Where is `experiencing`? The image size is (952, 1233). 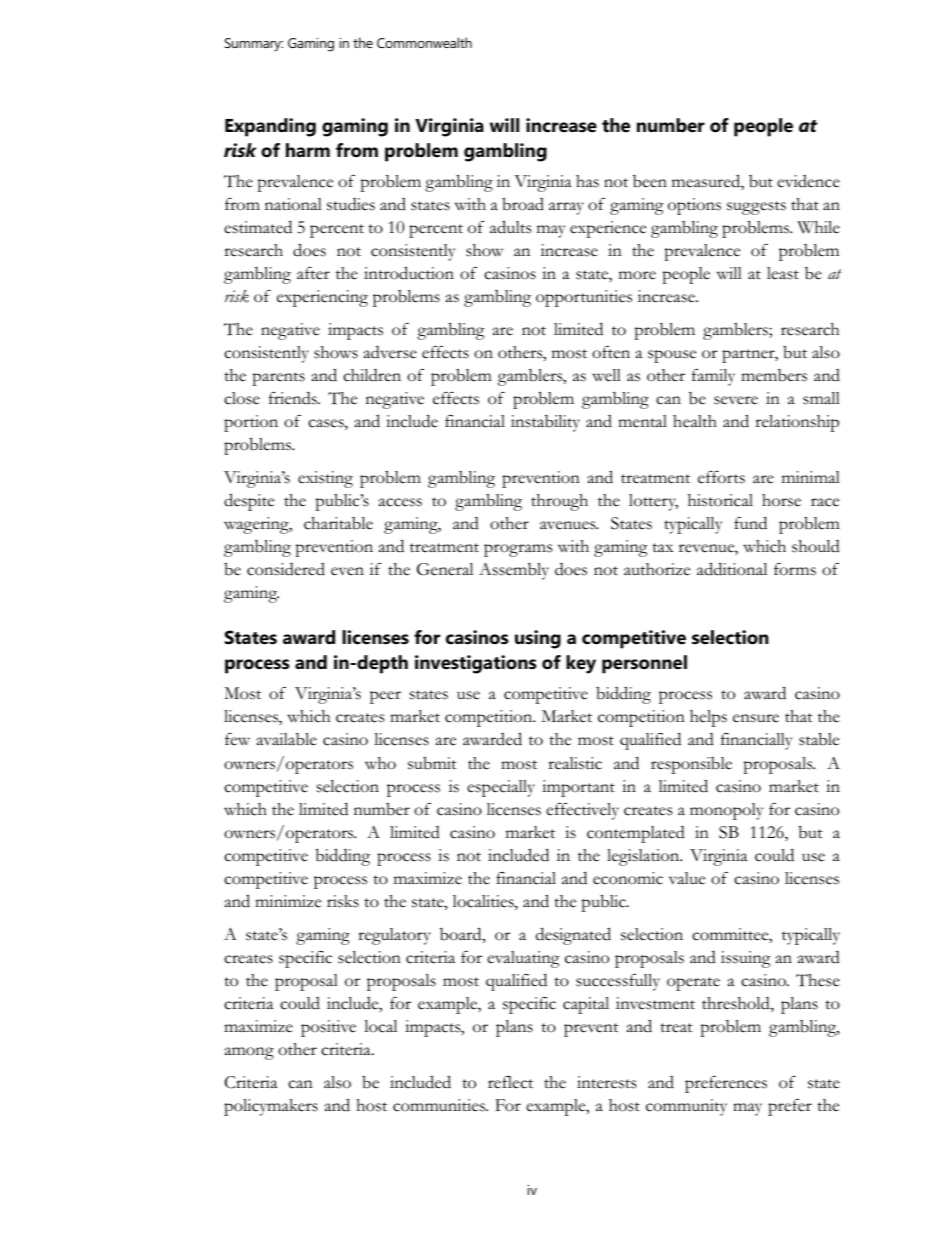 experiencing is located at coordinates (322, 298).
